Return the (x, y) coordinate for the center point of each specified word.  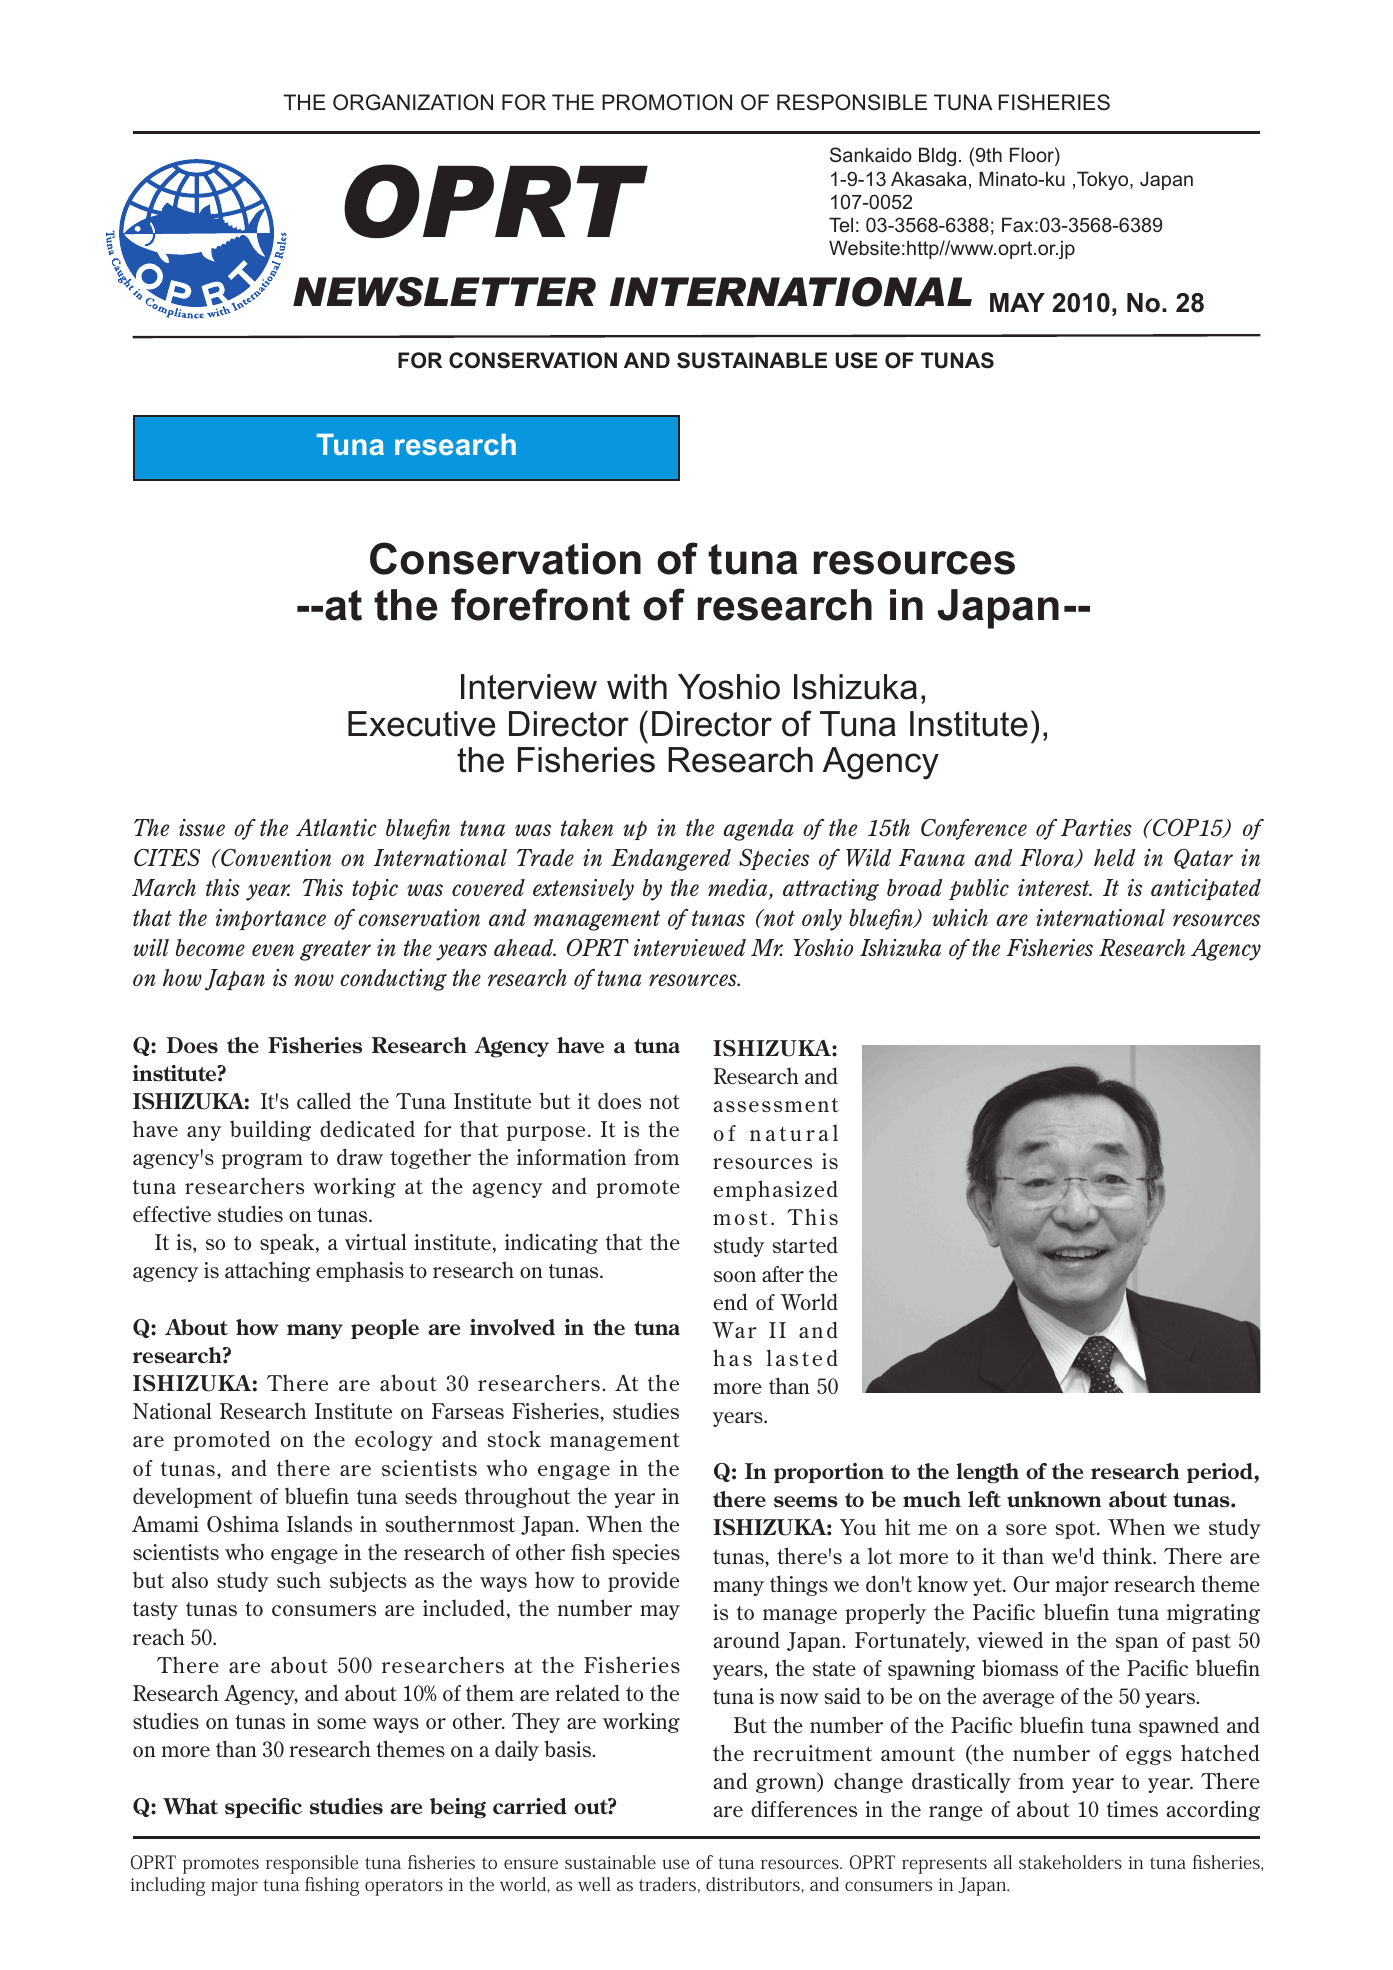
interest (1055, 887)
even (273, 950)
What (190, 1806)
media (739, 889)
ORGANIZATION (413, 102)
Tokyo (1104, 180)
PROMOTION (667, 102)
